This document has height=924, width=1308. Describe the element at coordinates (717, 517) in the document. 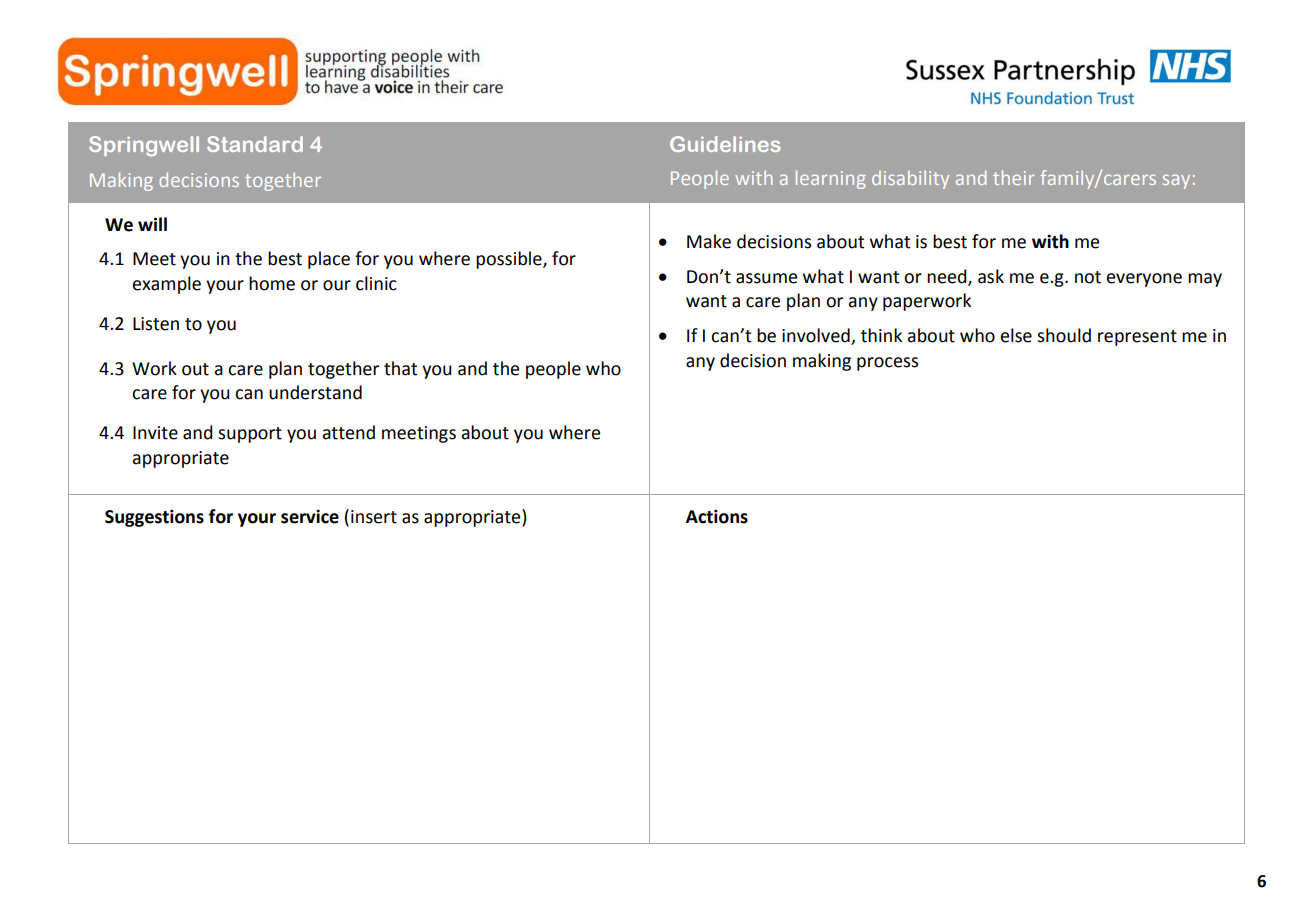

I see `Actions` at that location.
